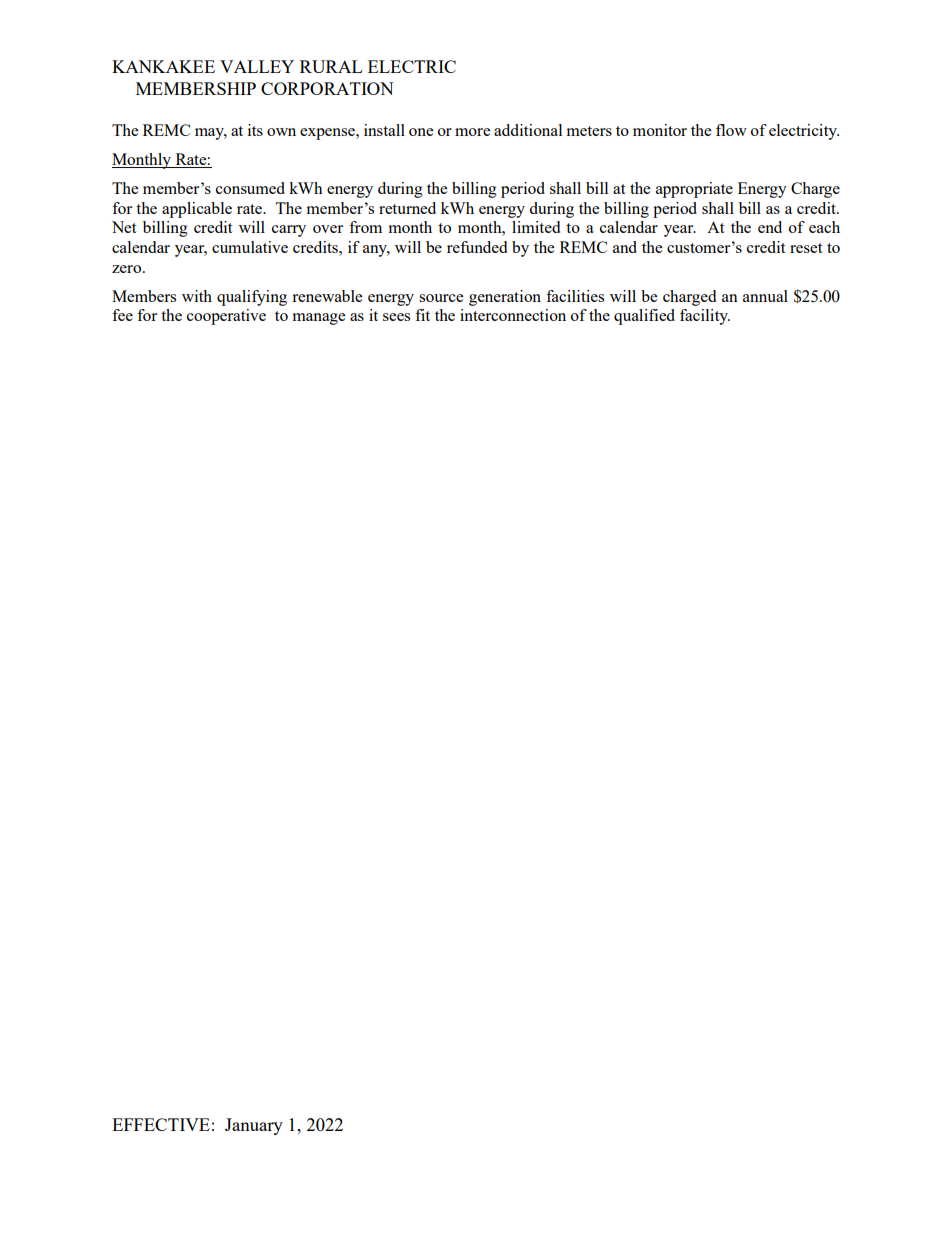  Describe the element at coordinates (161, 1124) in the page. I see `EFFECTIVE` at that location.
